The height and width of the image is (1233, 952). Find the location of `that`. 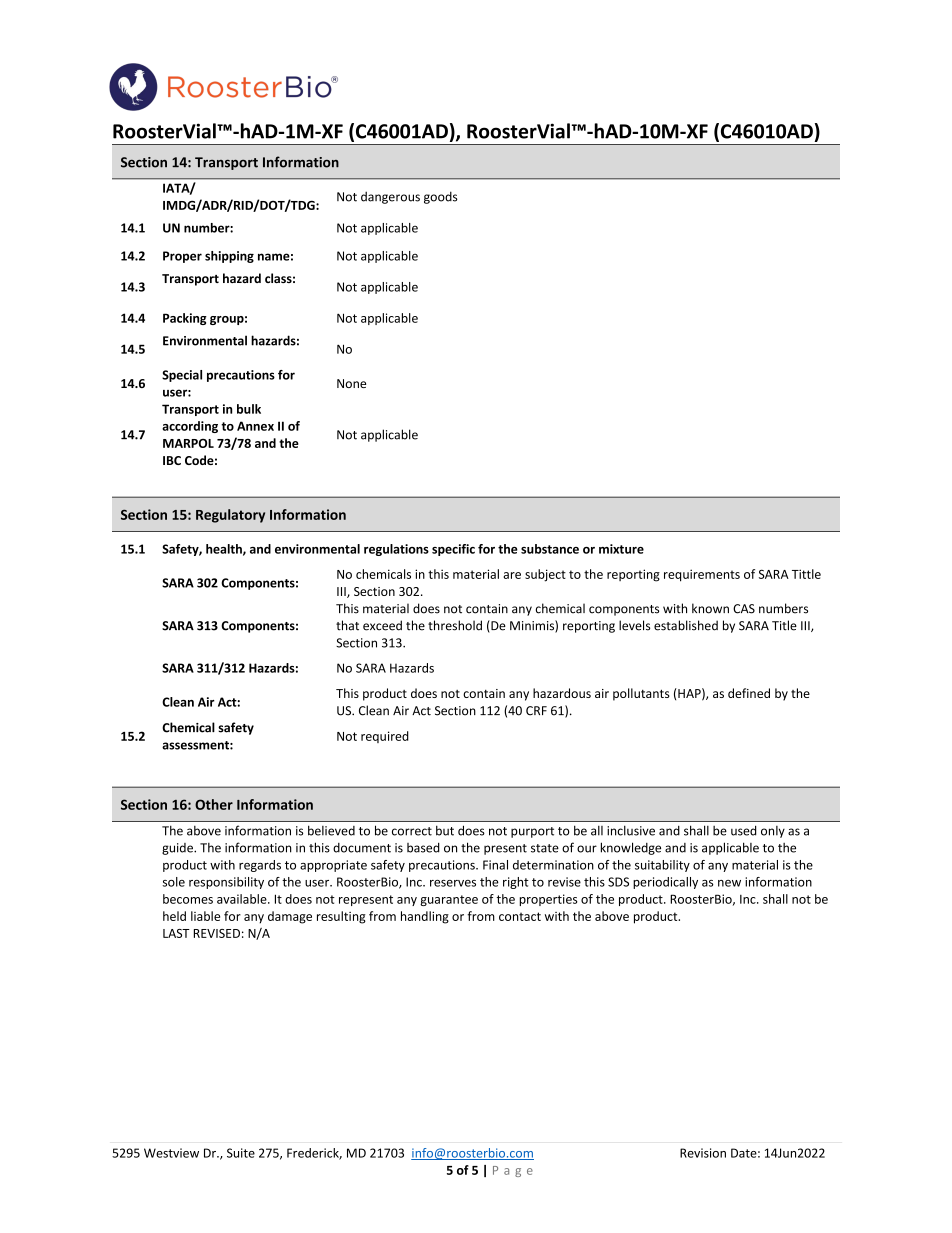

that is located at coordinates (347, 625).
